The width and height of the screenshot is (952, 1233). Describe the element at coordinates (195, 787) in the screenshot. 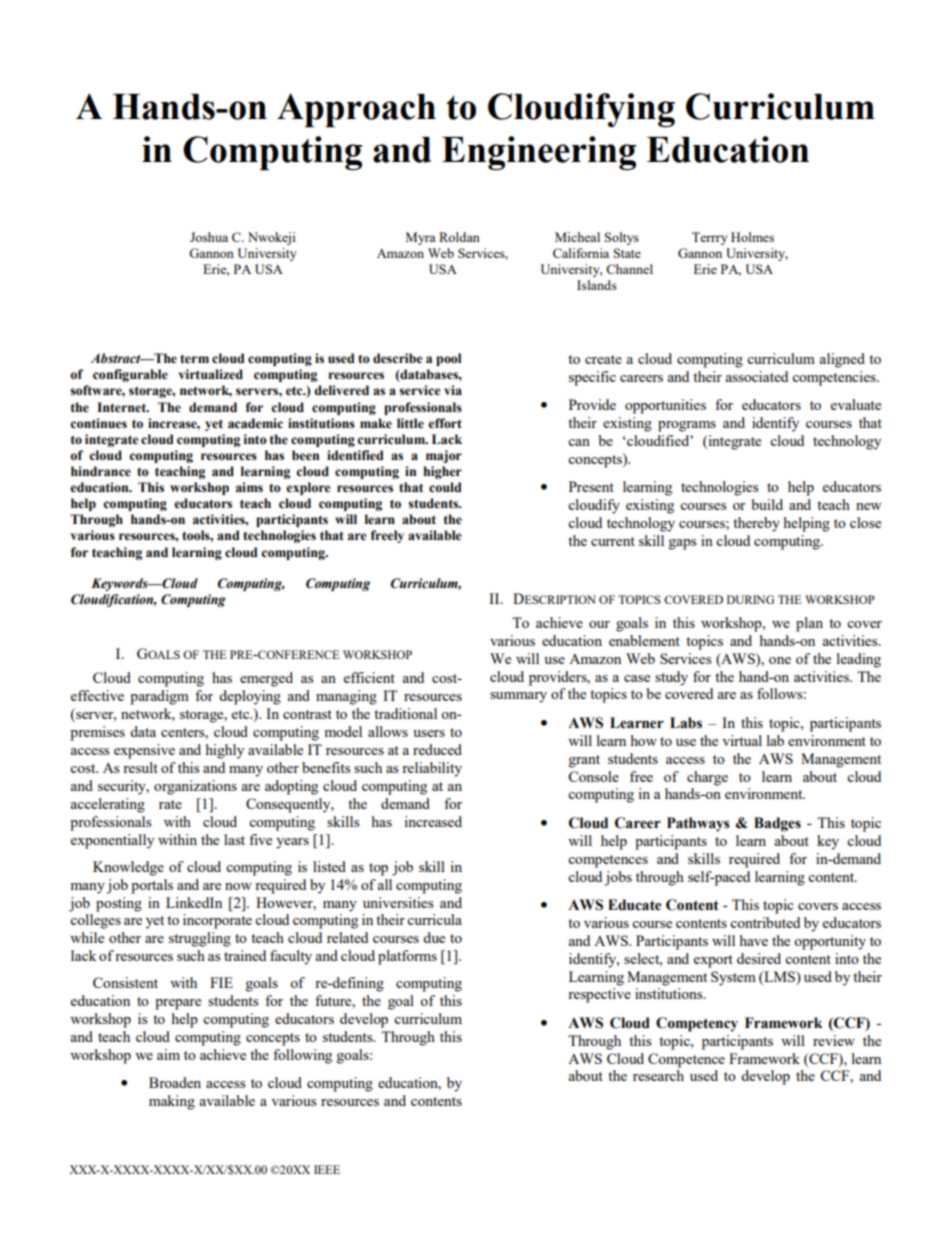

I see `organizations` at that location.
